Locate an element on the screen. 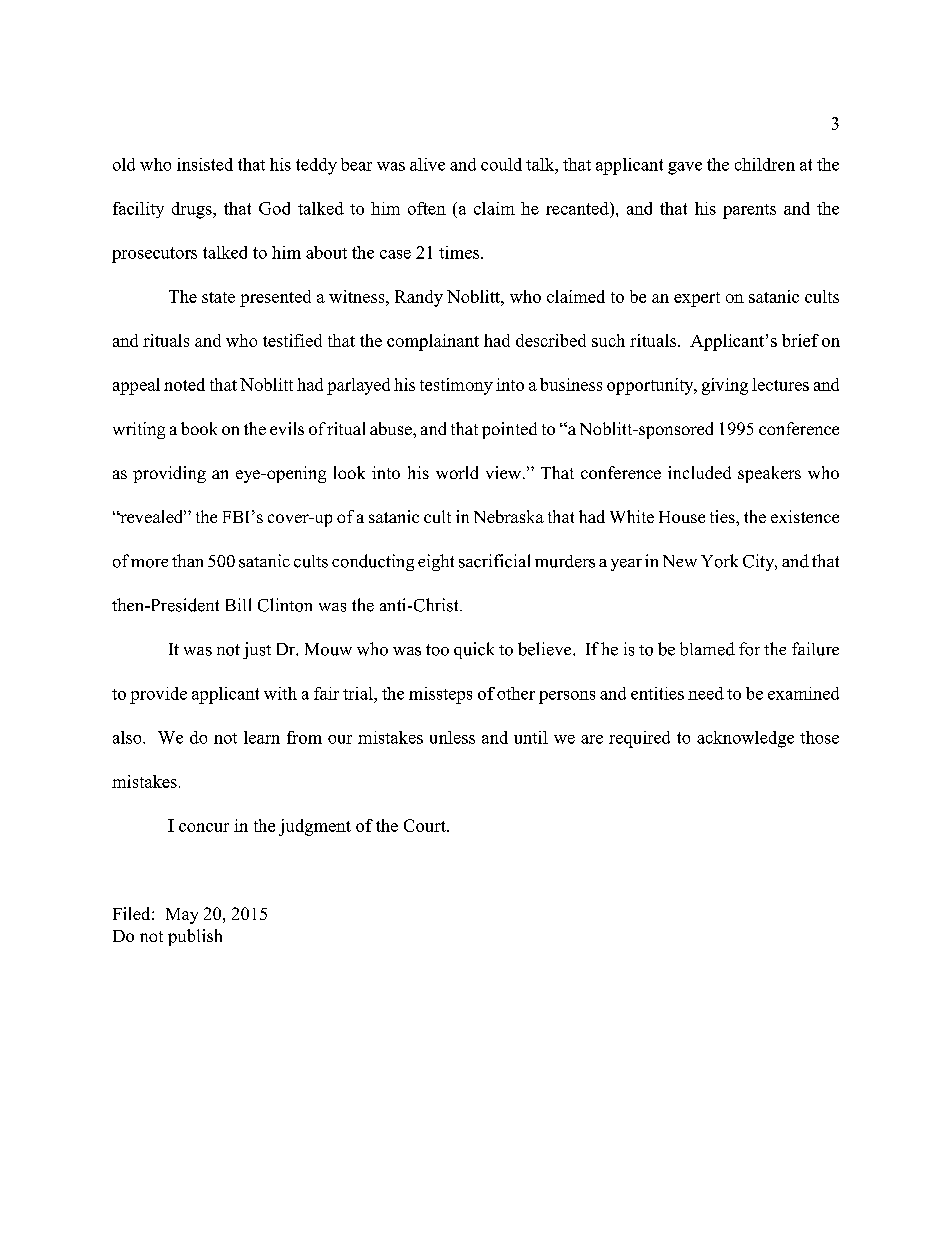 The width and height of the screenshot is (952, 1233). than is located at coordinates (187, 560).
